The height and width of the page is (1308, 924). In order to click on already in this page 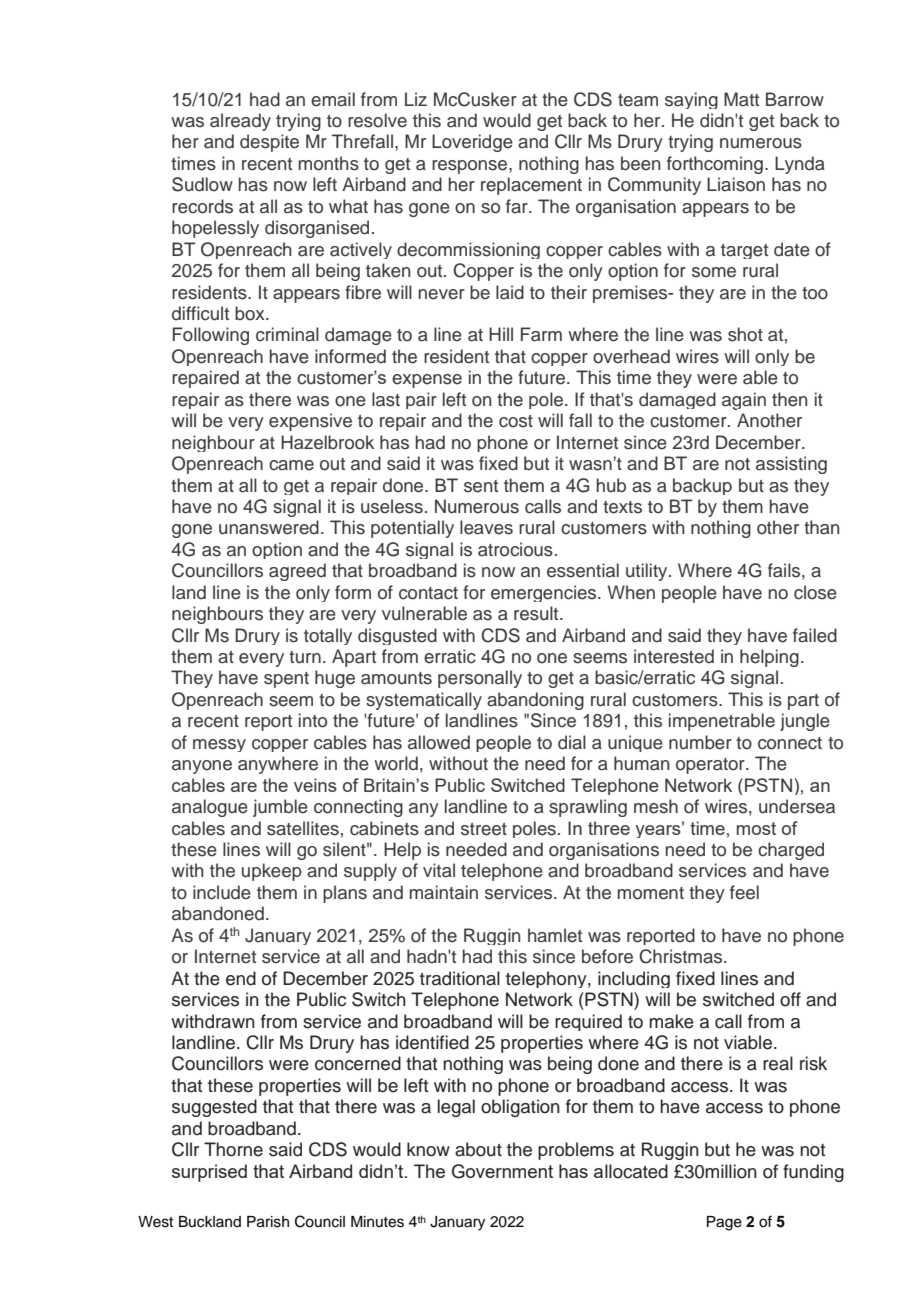, I will do `click(240, 122)`.
